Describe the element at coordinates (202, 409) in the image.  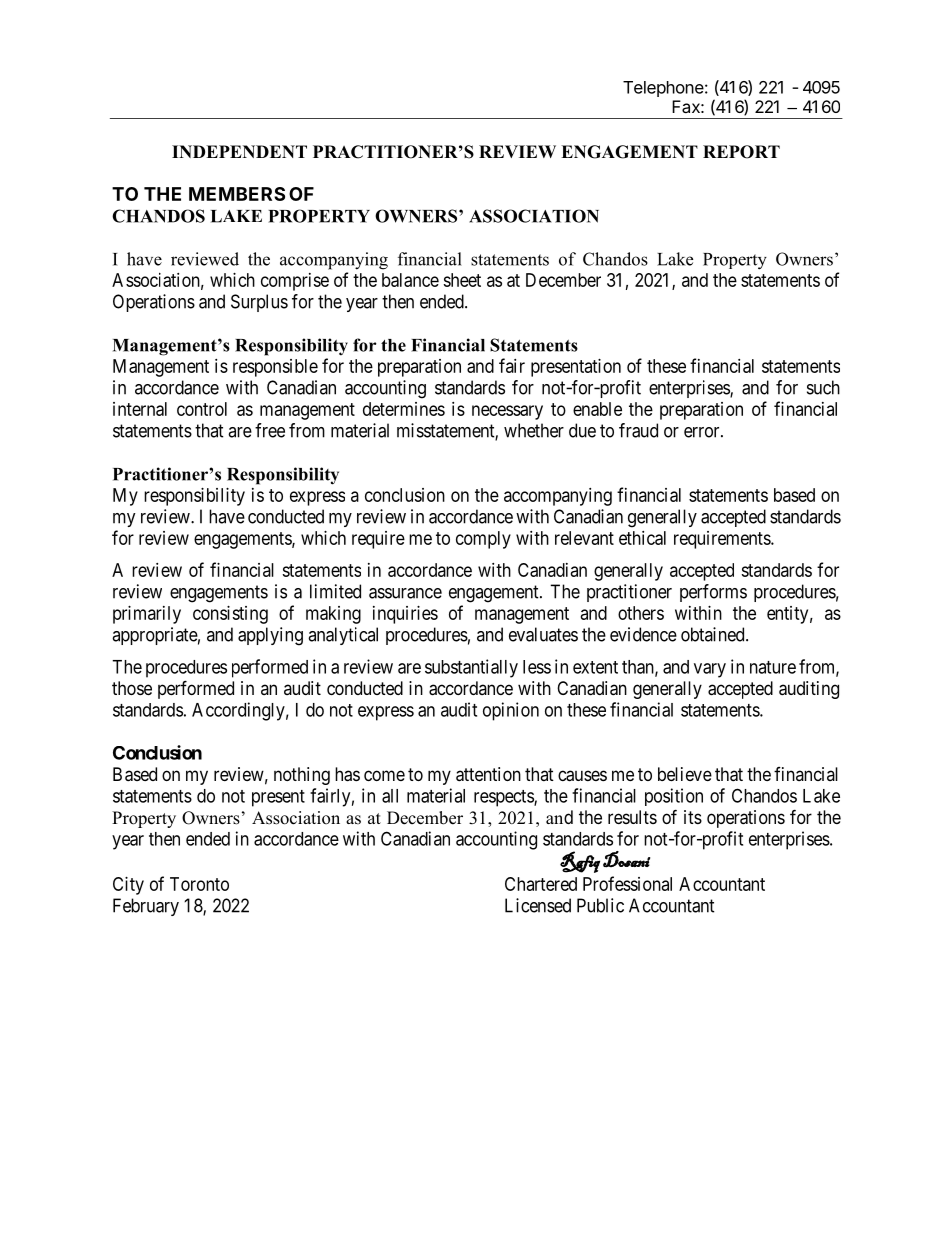
I see `control` at that location.
